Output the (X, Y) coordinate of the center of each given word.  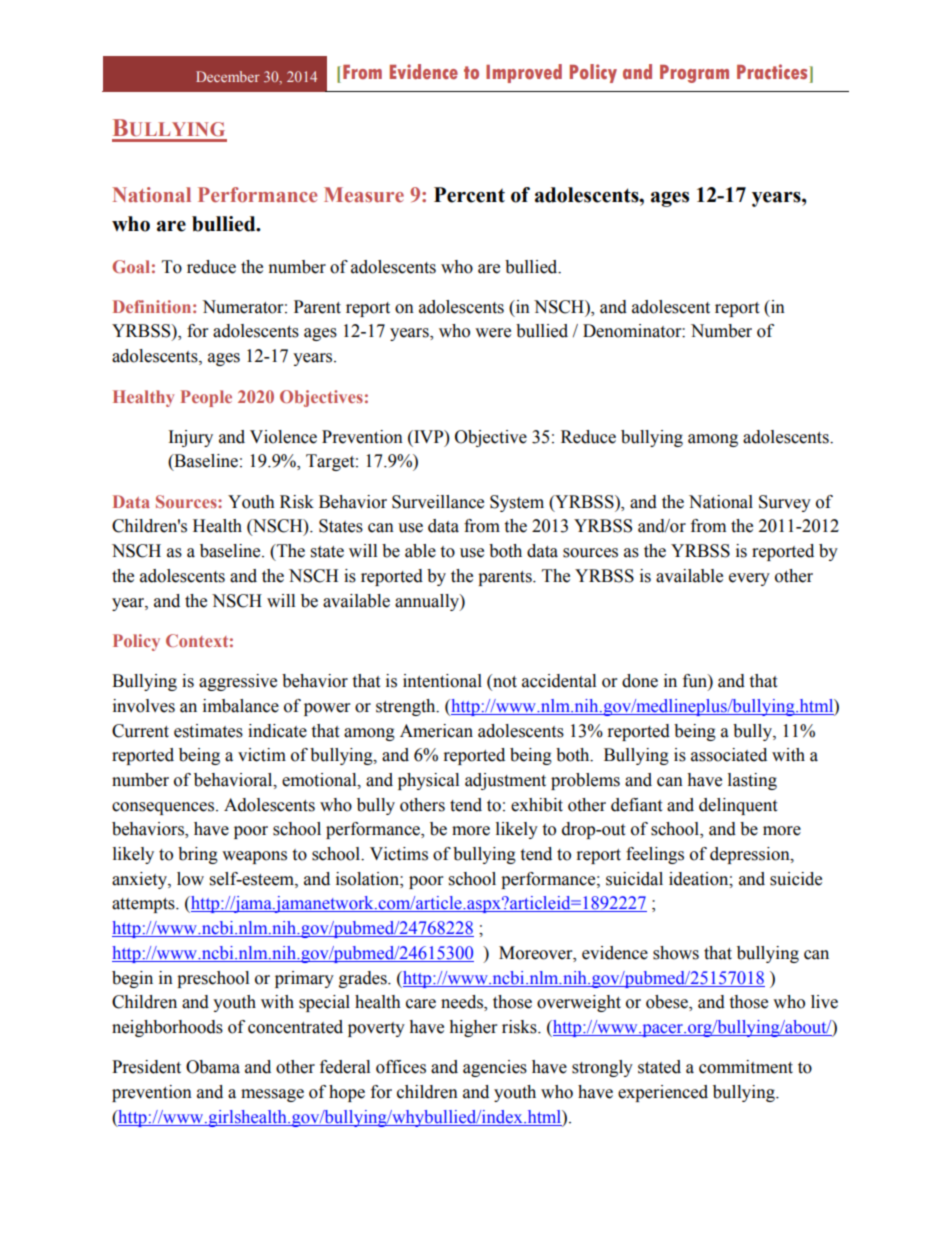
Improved (524, 73)
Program (694, 74)
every (749, 579)
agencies (495, 1068)
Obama (213, 1067)
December (228, 76)
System (517, 503)
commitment (746, 1067)
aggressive (238, 682)
